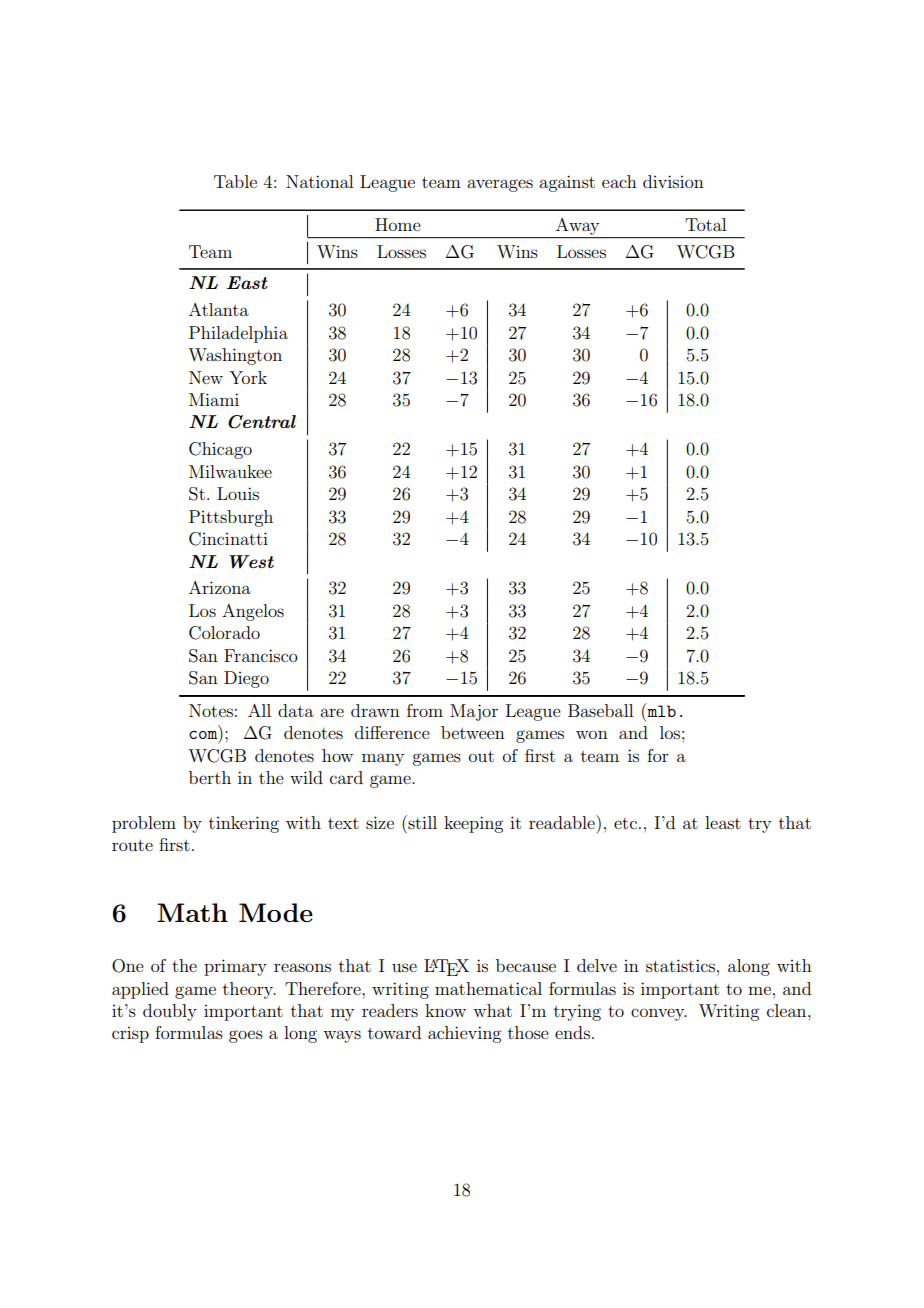 The width and height of the image is (924, 1308). I want to click on won, so click(592, 734).
